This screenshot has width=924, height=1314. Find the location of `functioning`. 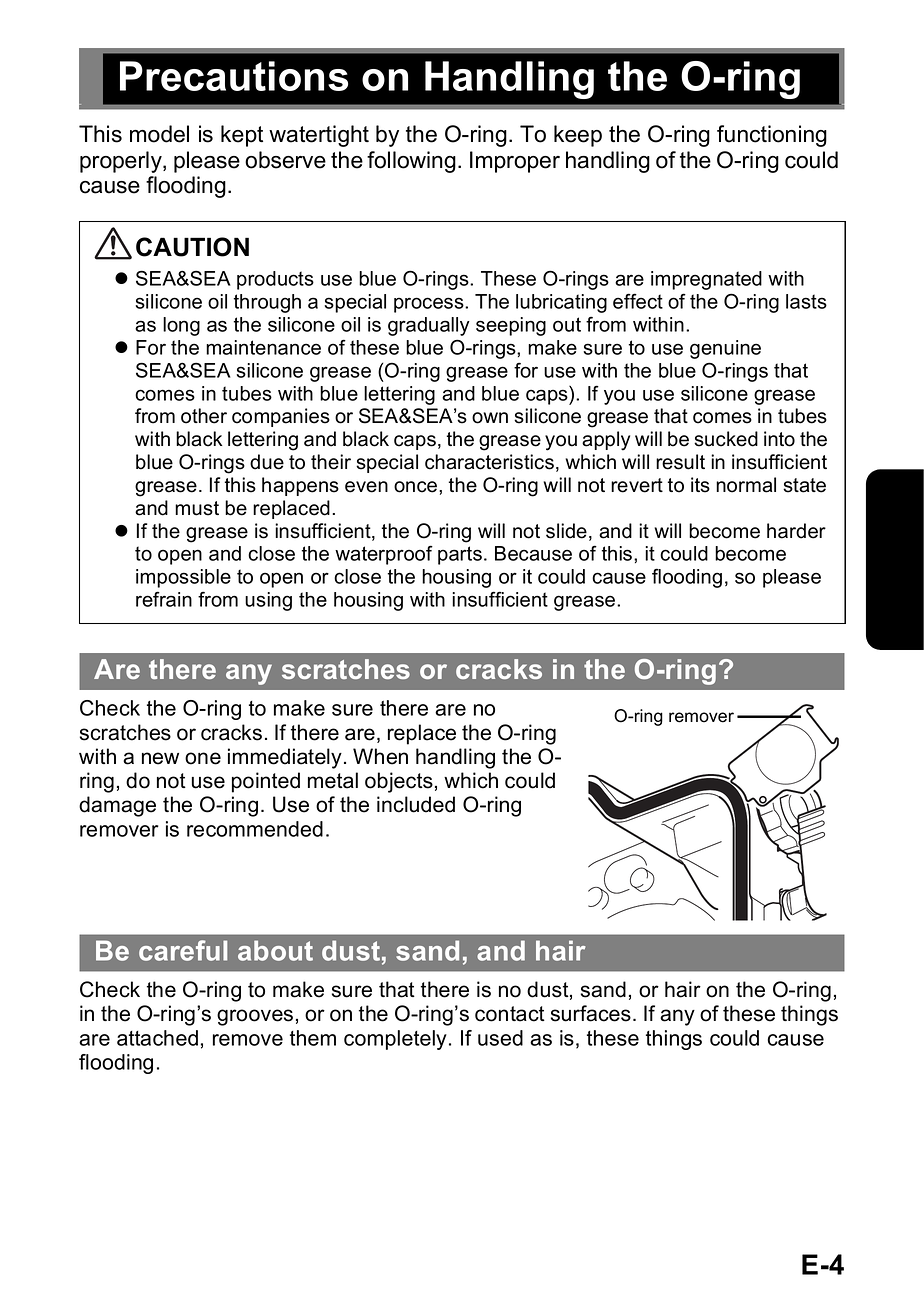

functioning is located at coordinates (772, 136).
